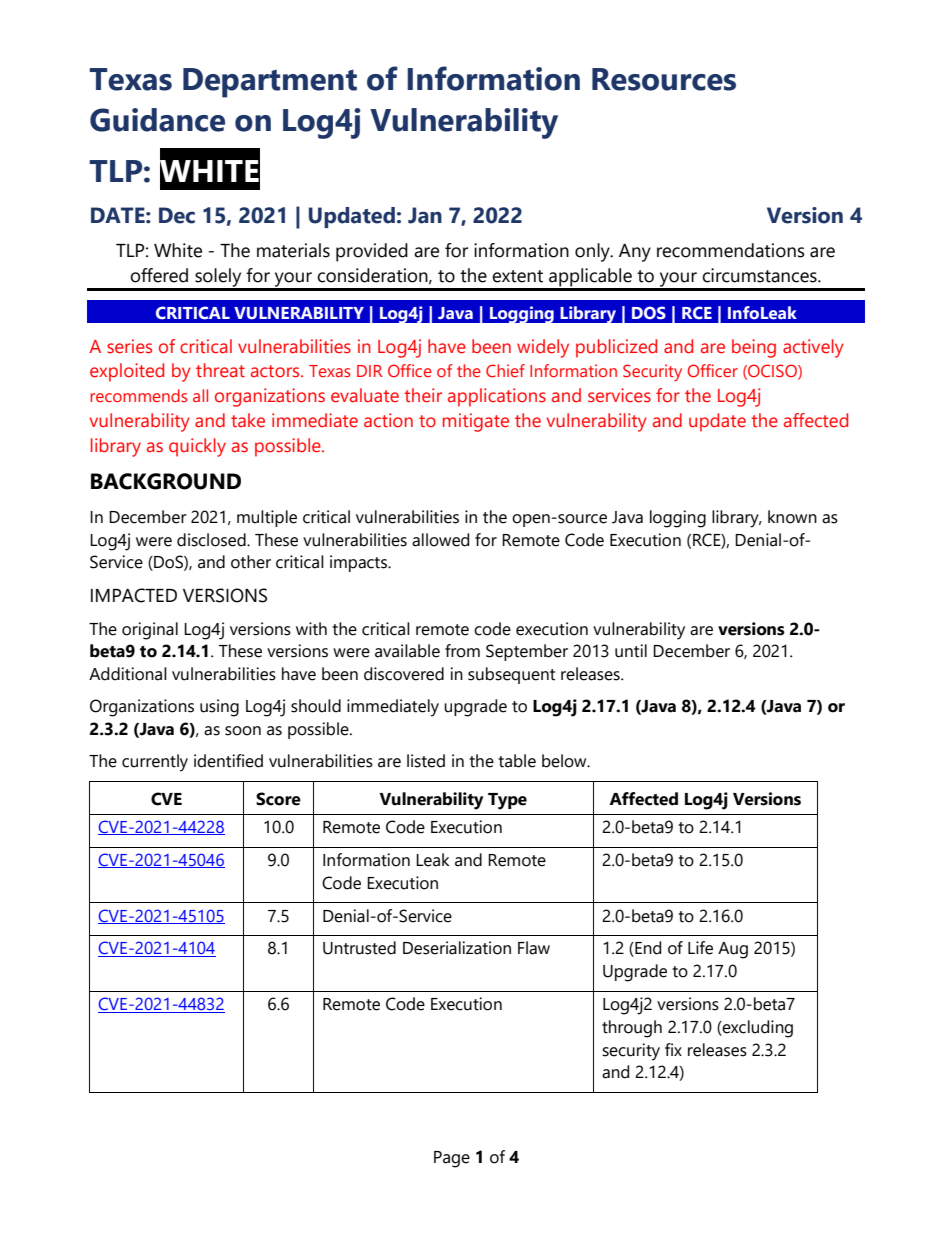 The image size is (952, 1233). What do you see at coordinates (197, 447) in the document?
I see `quickly` at bounding box center [197, 447].
